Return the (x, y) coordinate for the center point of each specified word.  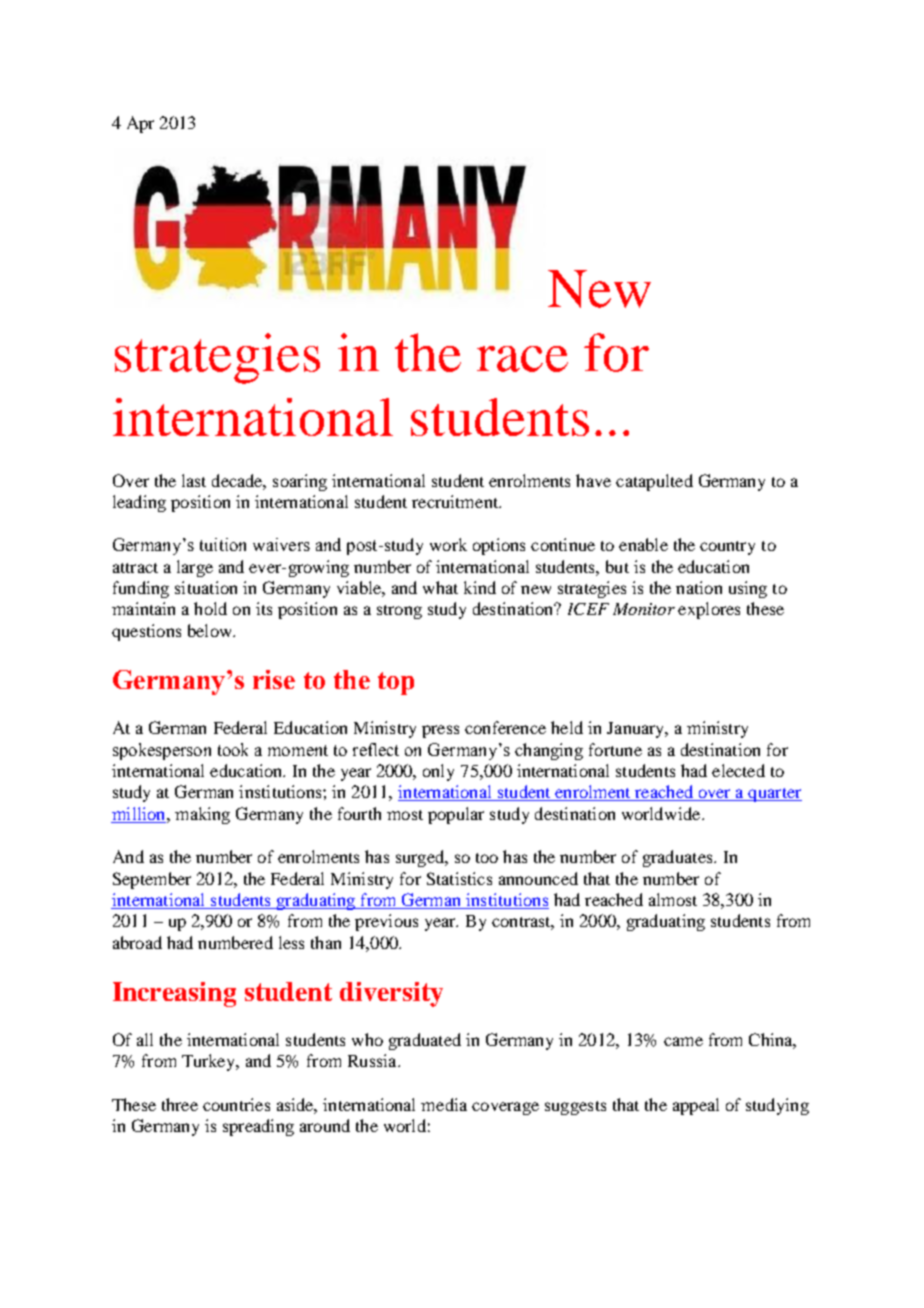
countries (236, 1104)
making (202, 815)
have (593, 480)
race (522, 359)
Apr (140, 124)
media (444, 1104)
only (438, 772)
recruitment (456, 501)
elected (738, 770)
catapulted (654, 482)
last (194, 480)
